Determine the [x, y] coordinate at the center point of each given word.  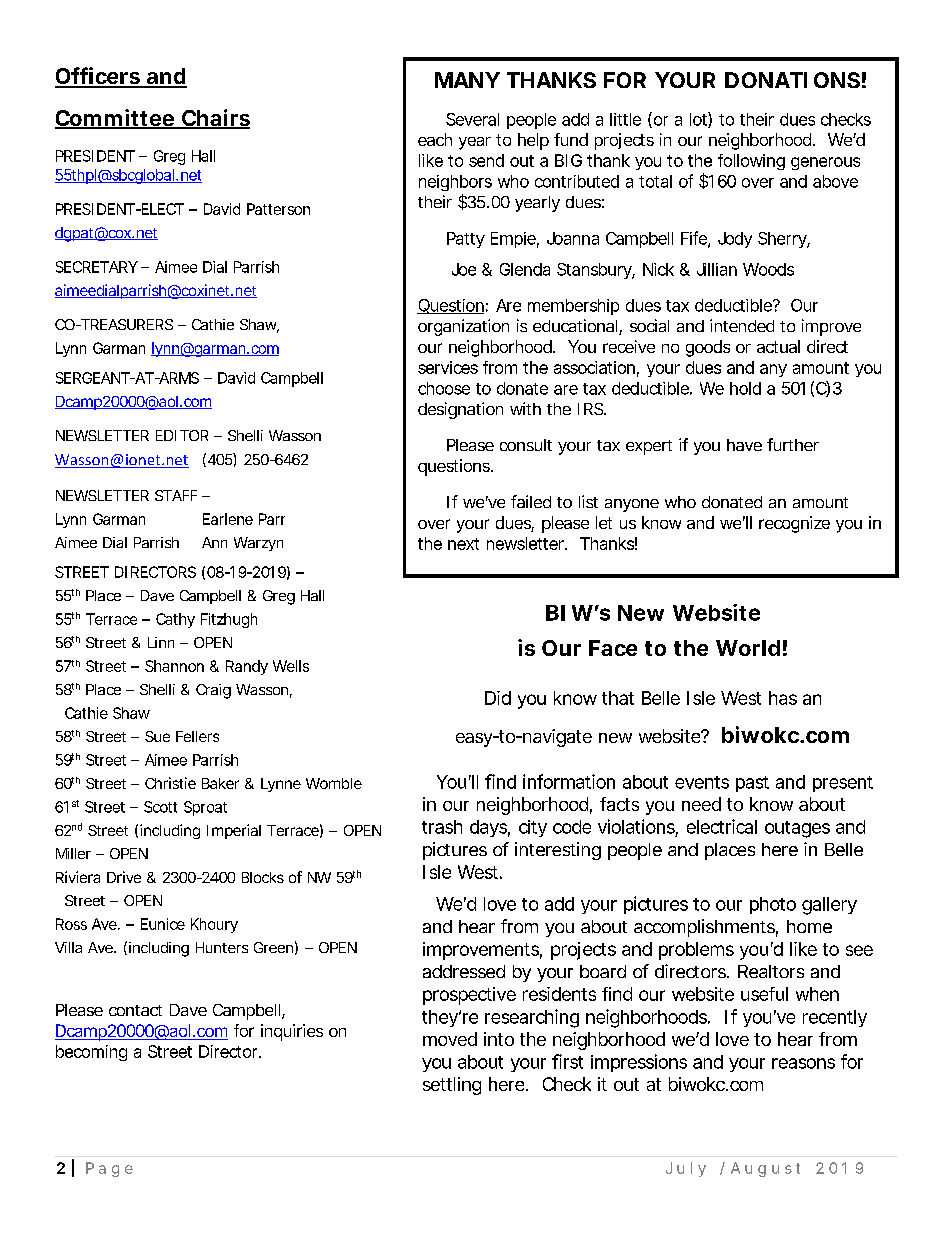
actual [778, 346]
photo [773, 905]
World [748, 648]
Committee [115, 119]
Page [109, 1169]
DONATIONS [792, 80]
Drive [124, 877]
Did [498, 698]
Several [472, 119]
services [448, 367]
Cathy [175, 620]
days [490, 828]
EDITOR [182, 435]
